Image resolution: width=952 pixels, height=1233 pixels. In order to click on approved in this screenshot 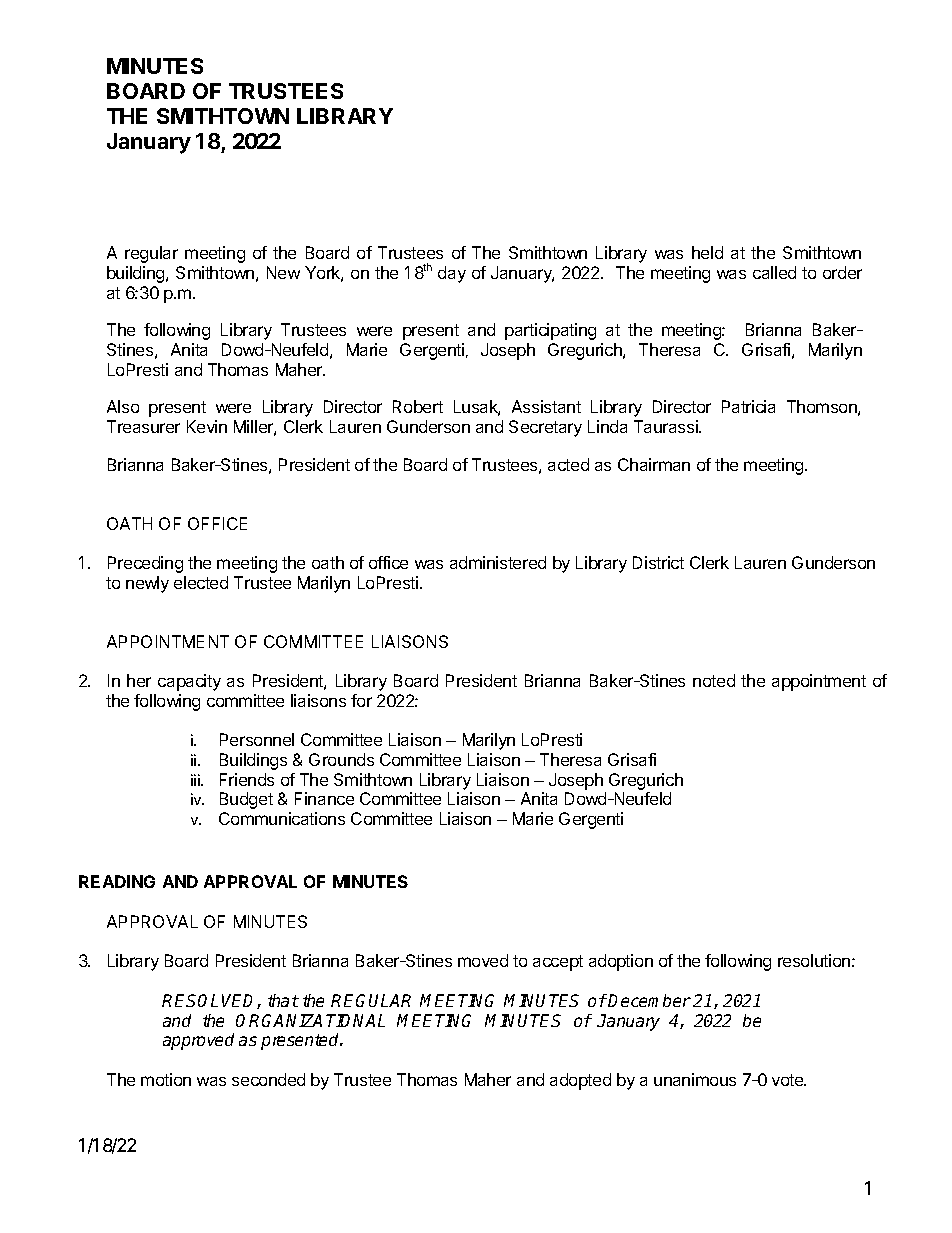, I will do `click(198, 1041)`.
